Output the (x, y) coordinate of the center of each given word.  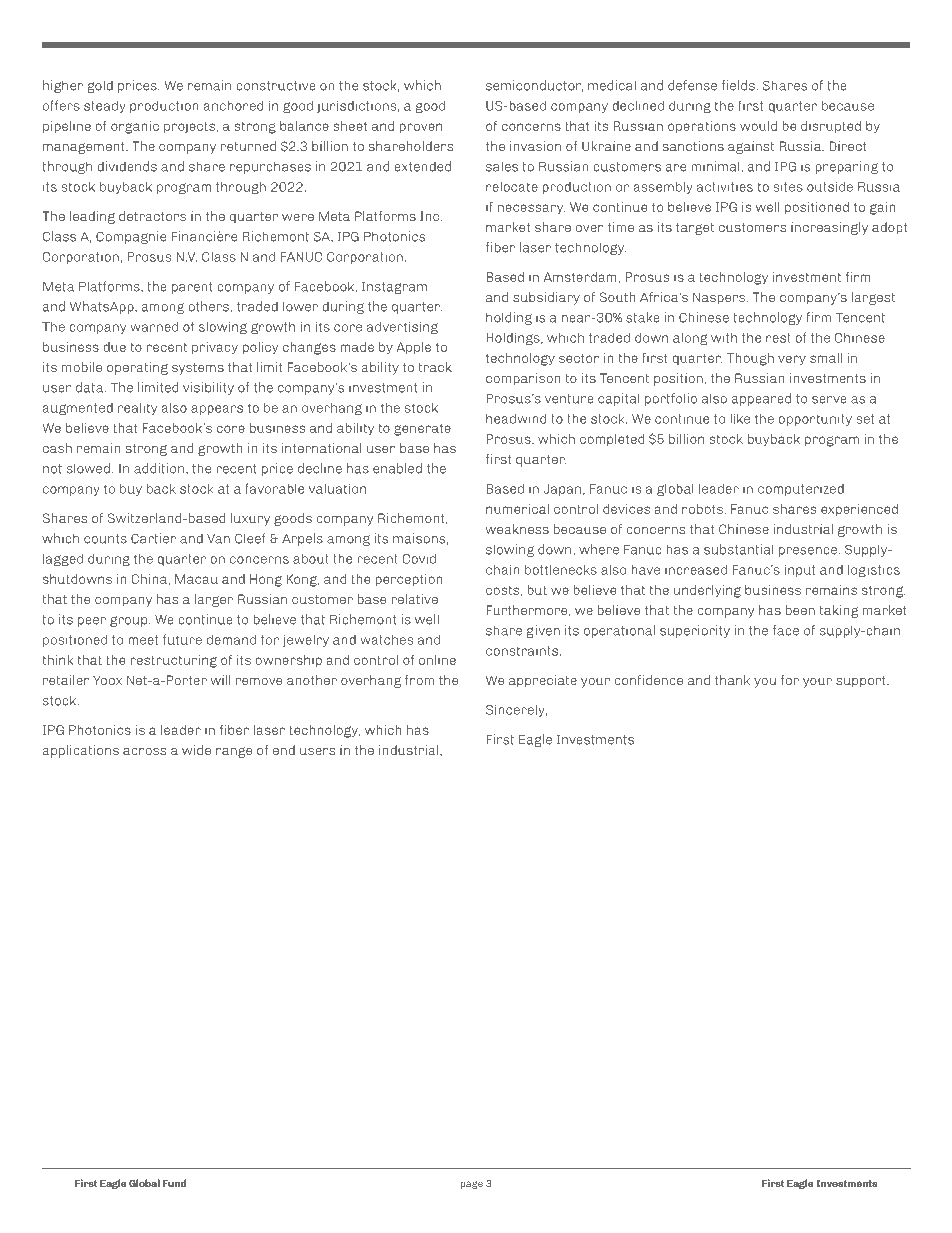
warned (154, 326)
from (419, 680)
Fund (174, 1183)
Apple (413, 348)
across (144, 751)
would (758, 126)
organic (135, 127)
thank (732, 680)
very (792, 360)
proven (420, 128)
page (472, 1185)
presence (808, 552)
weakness (517, 529)
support (862, 682)
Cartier (153, 538)
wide (196, 750)
